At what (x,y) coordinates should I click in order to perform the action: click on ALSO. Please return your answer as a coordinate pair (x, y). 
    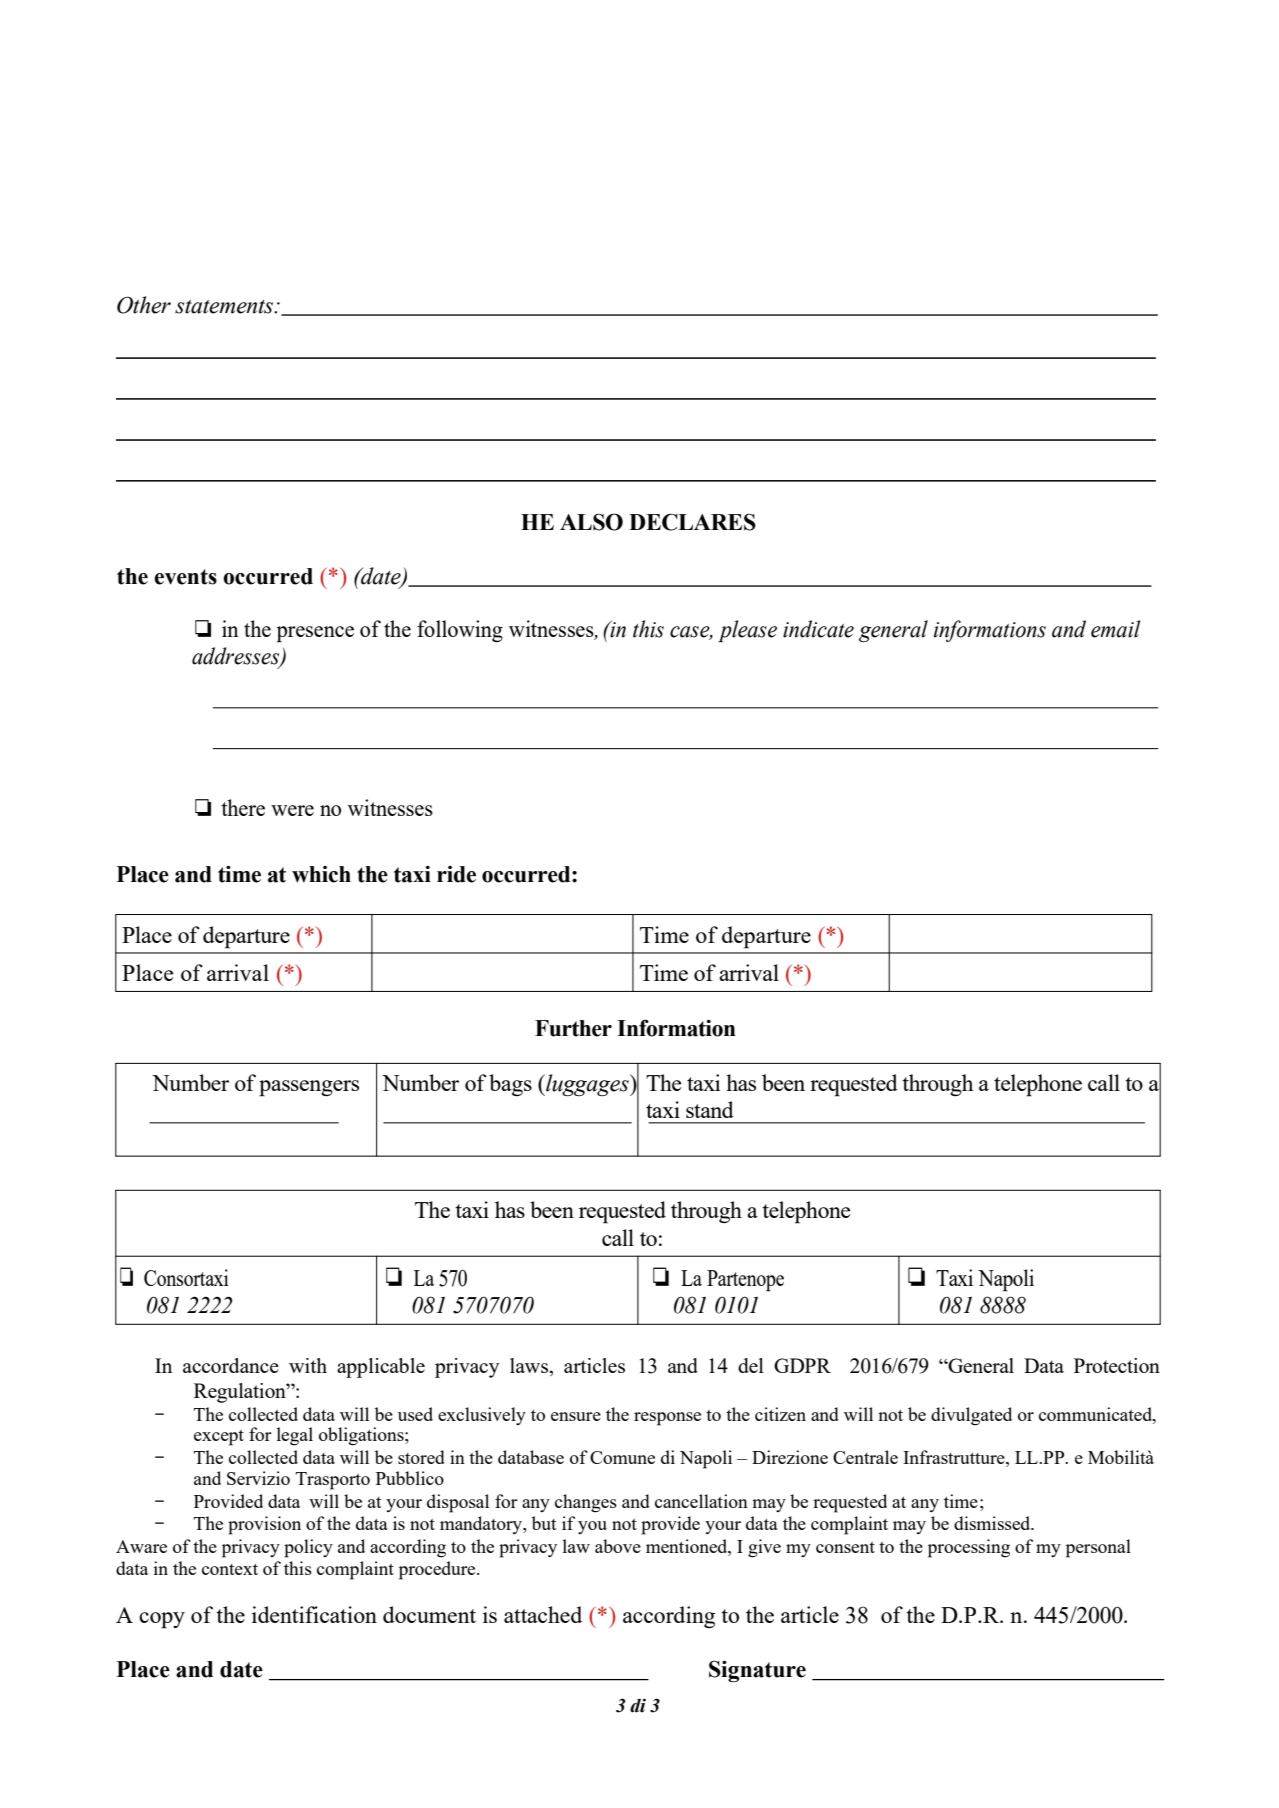
    Looking at the image, I should click on (591, 522).
